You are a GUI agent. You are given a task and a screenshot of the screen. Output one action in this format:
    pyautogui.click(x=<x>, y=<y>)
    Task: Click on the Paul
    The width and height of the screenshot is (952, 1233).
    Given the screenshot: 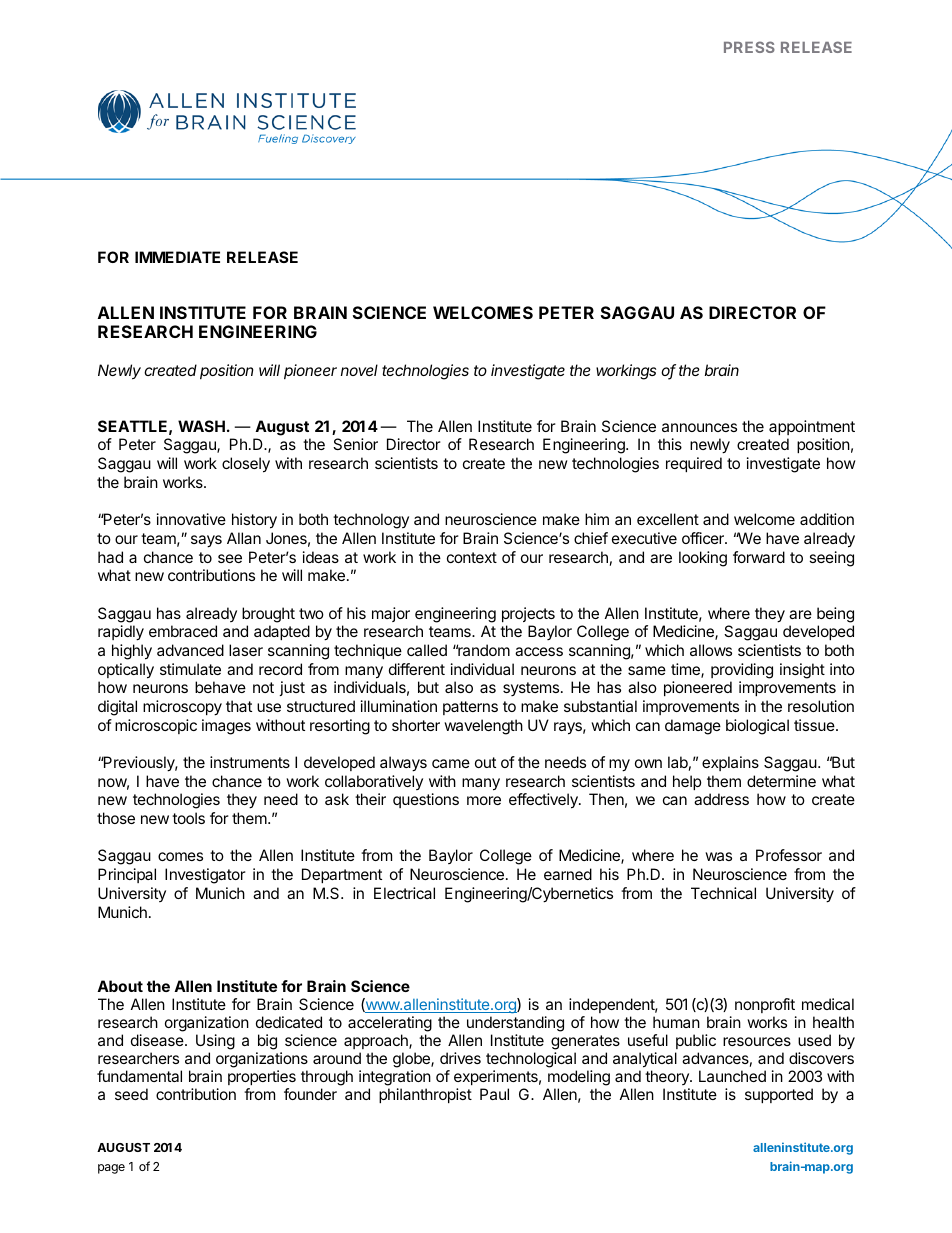 What is the action you would take?
    pyautogui.click(x=494, y=1094)
